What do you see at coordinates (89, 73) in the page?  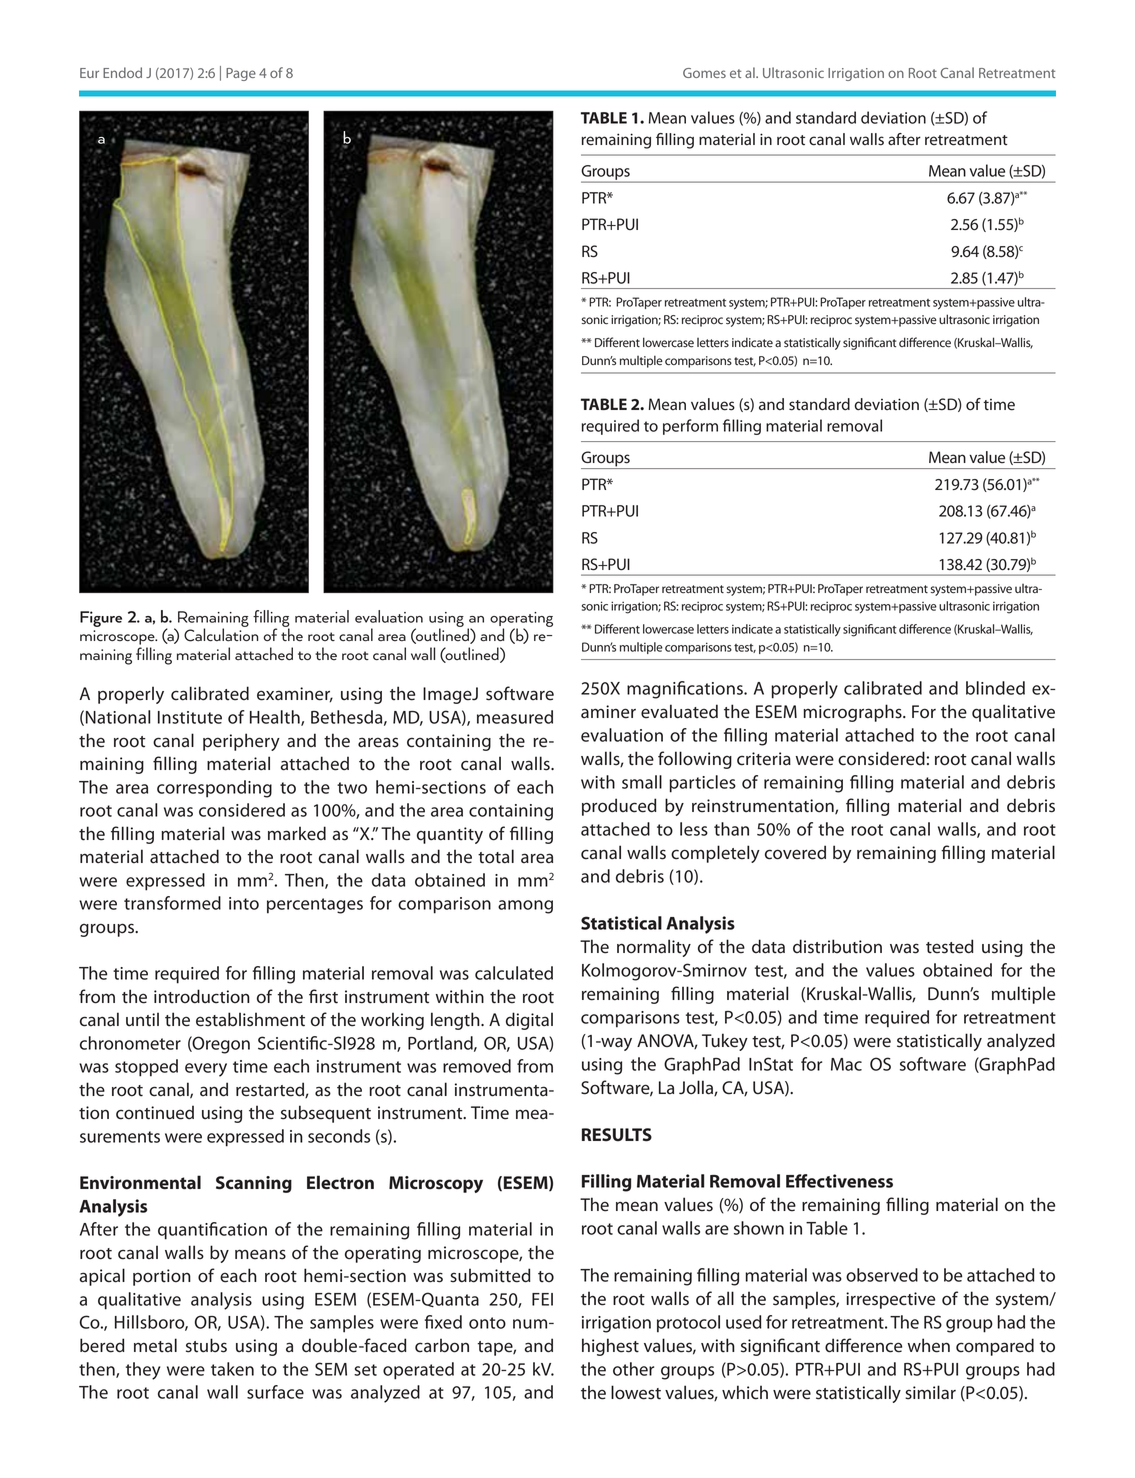 I see `Eur` at bounding box center [89, 73].
